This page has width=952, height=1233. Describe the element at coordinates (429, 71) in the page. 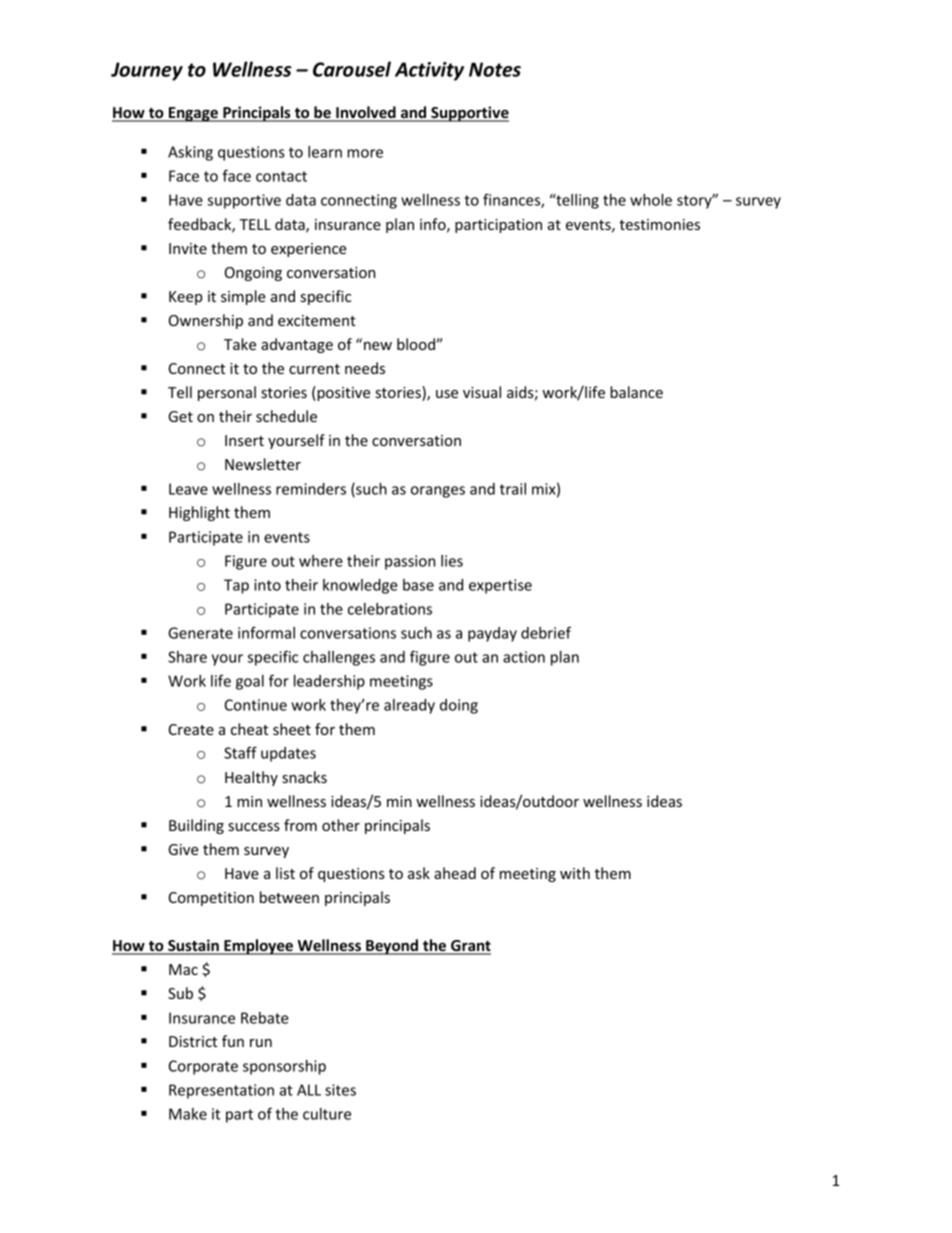

I see `Activity` at that location.
